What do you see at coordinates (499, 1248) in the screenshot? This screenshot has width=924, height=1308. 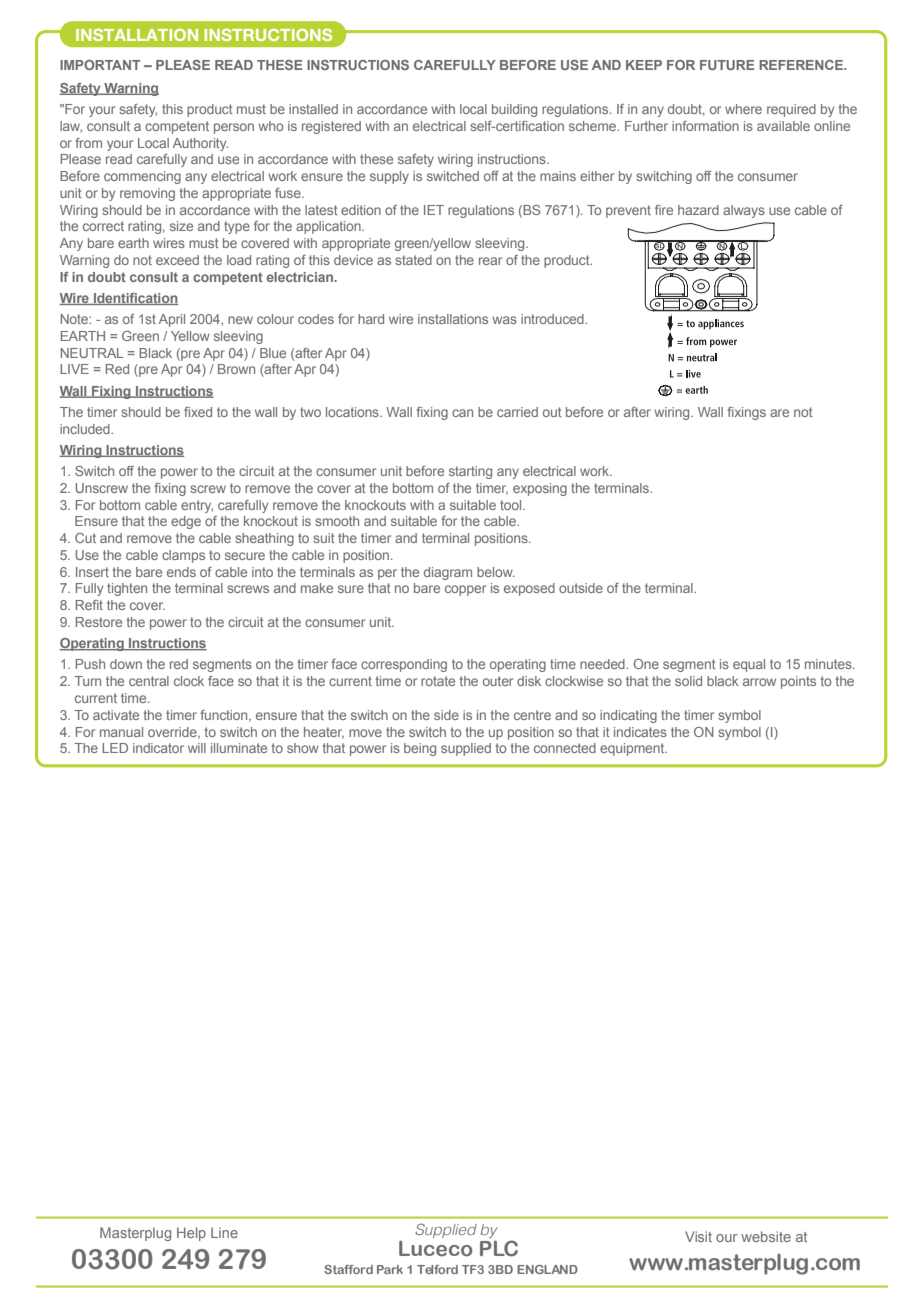 I see `PLC` at bounding box center [499, 1248].
